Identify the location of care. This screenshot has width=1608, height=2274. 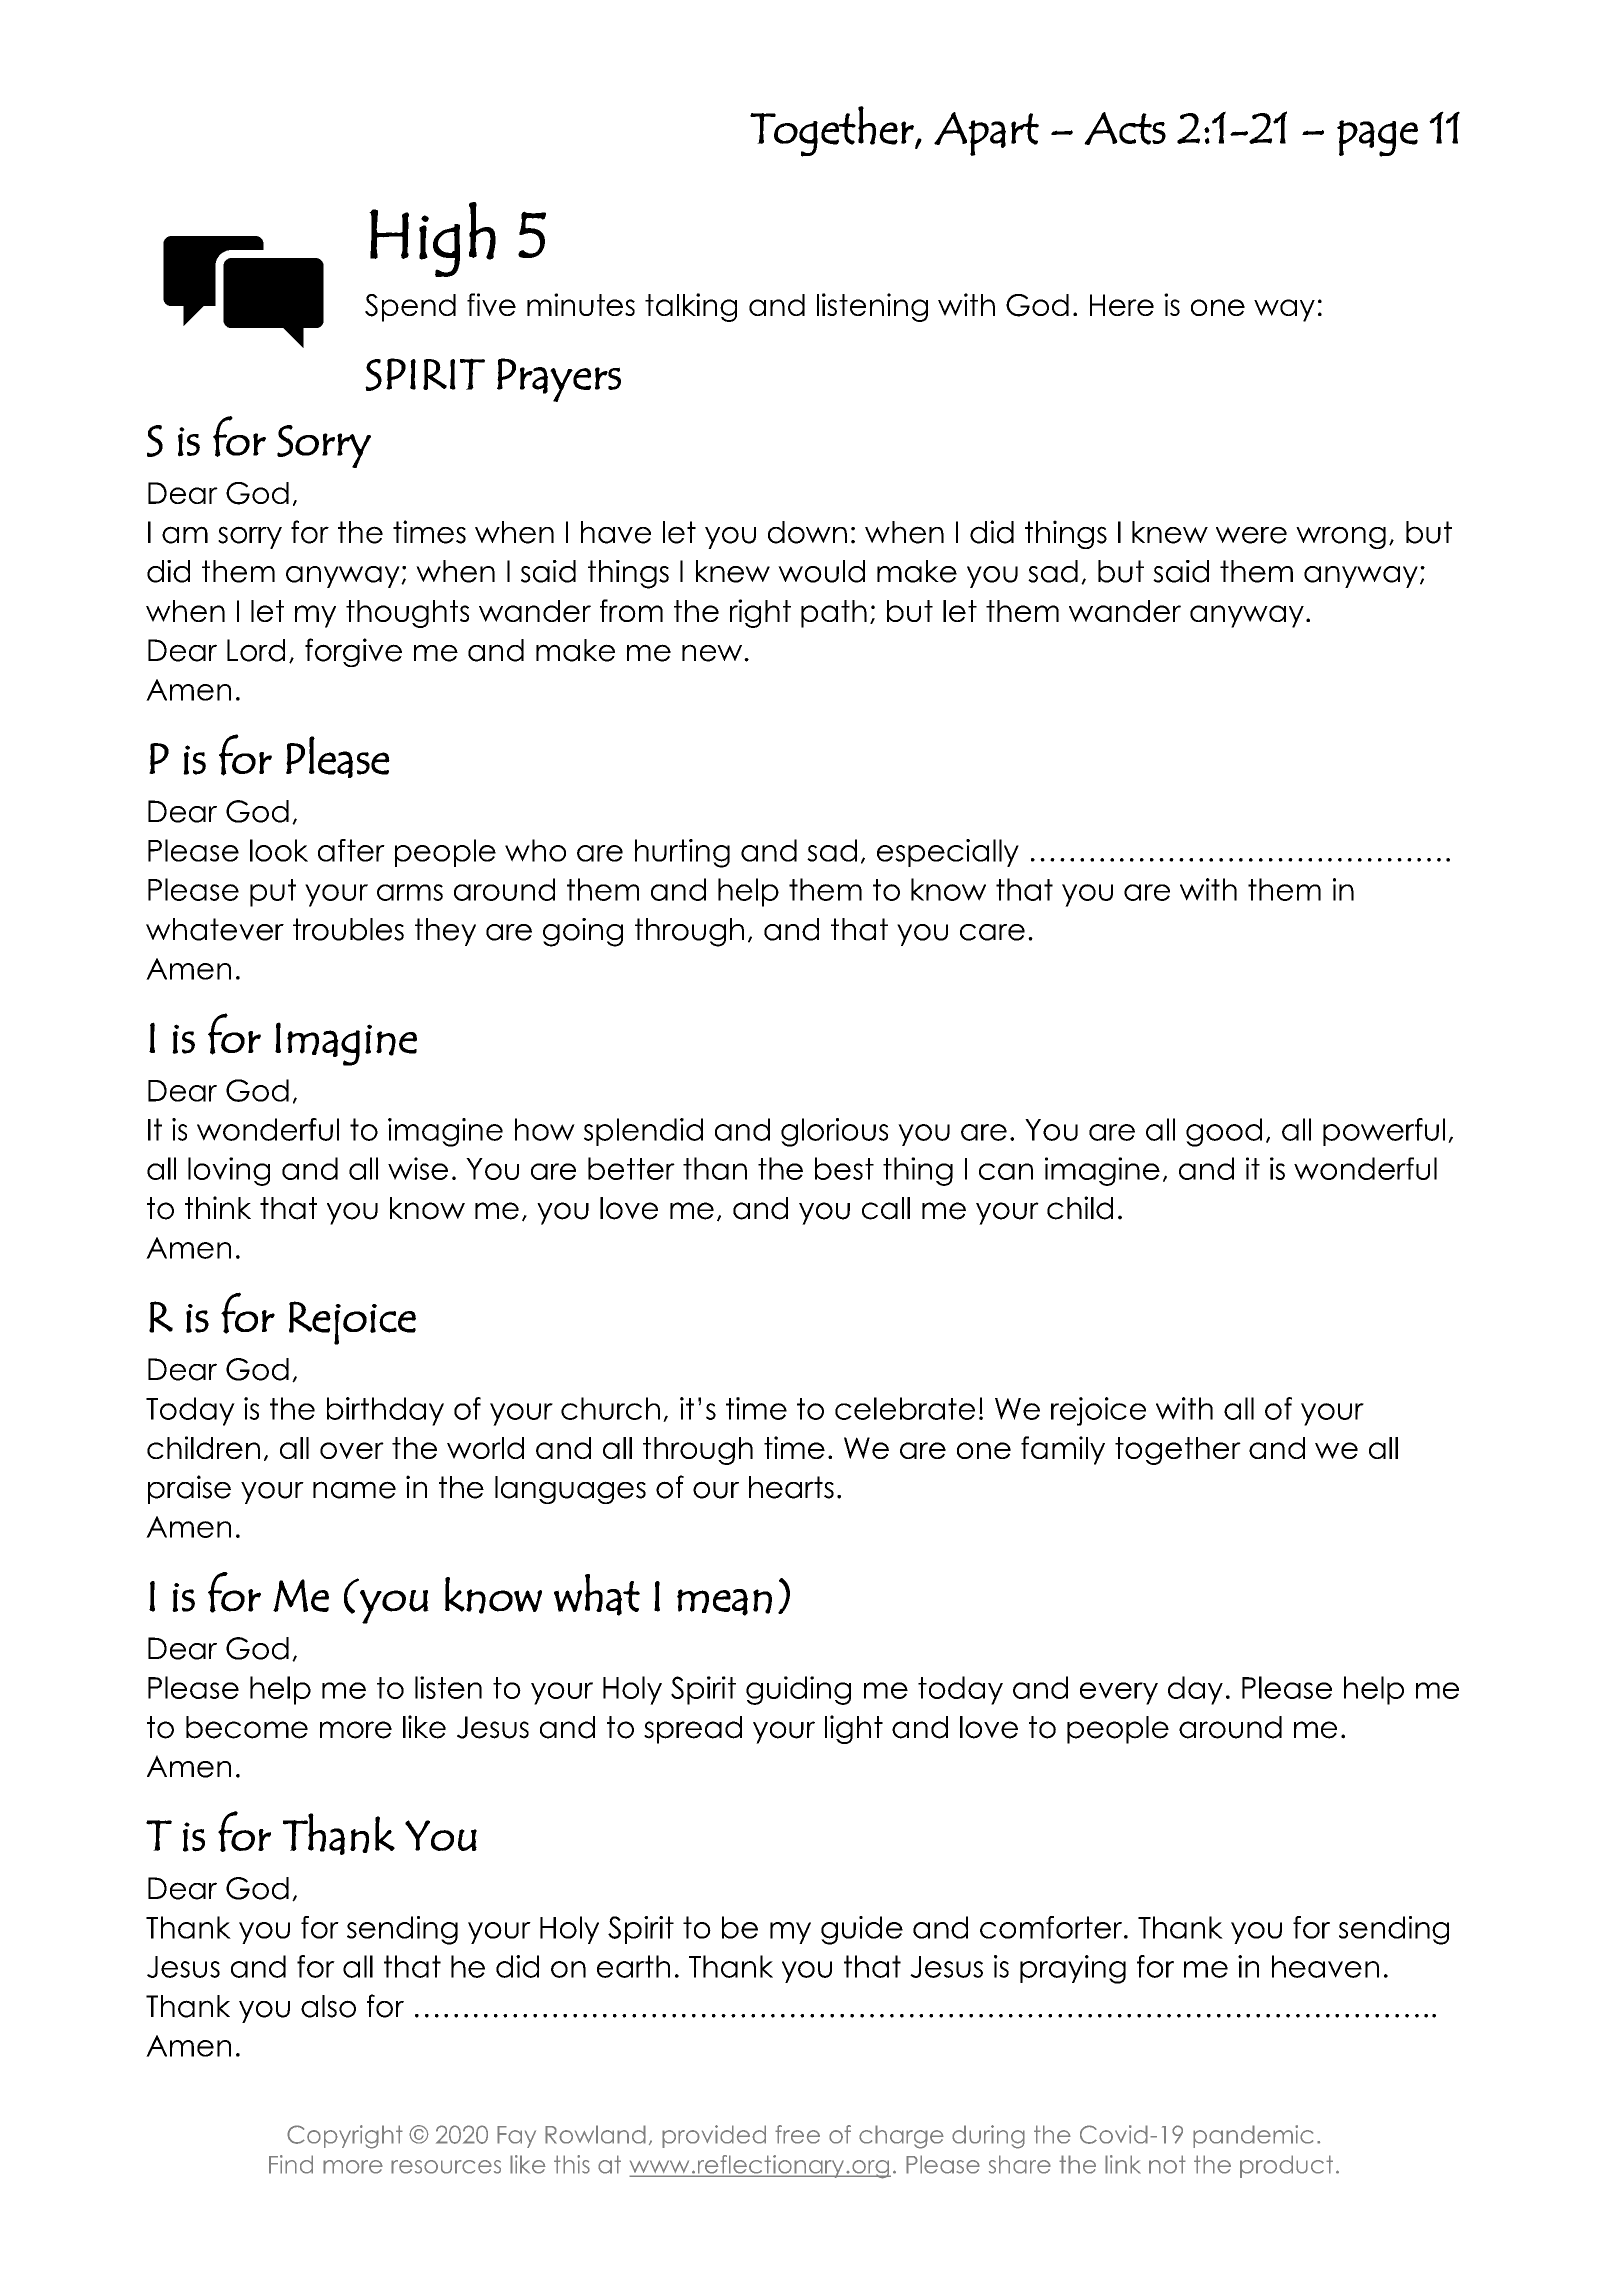
(992, 932).
